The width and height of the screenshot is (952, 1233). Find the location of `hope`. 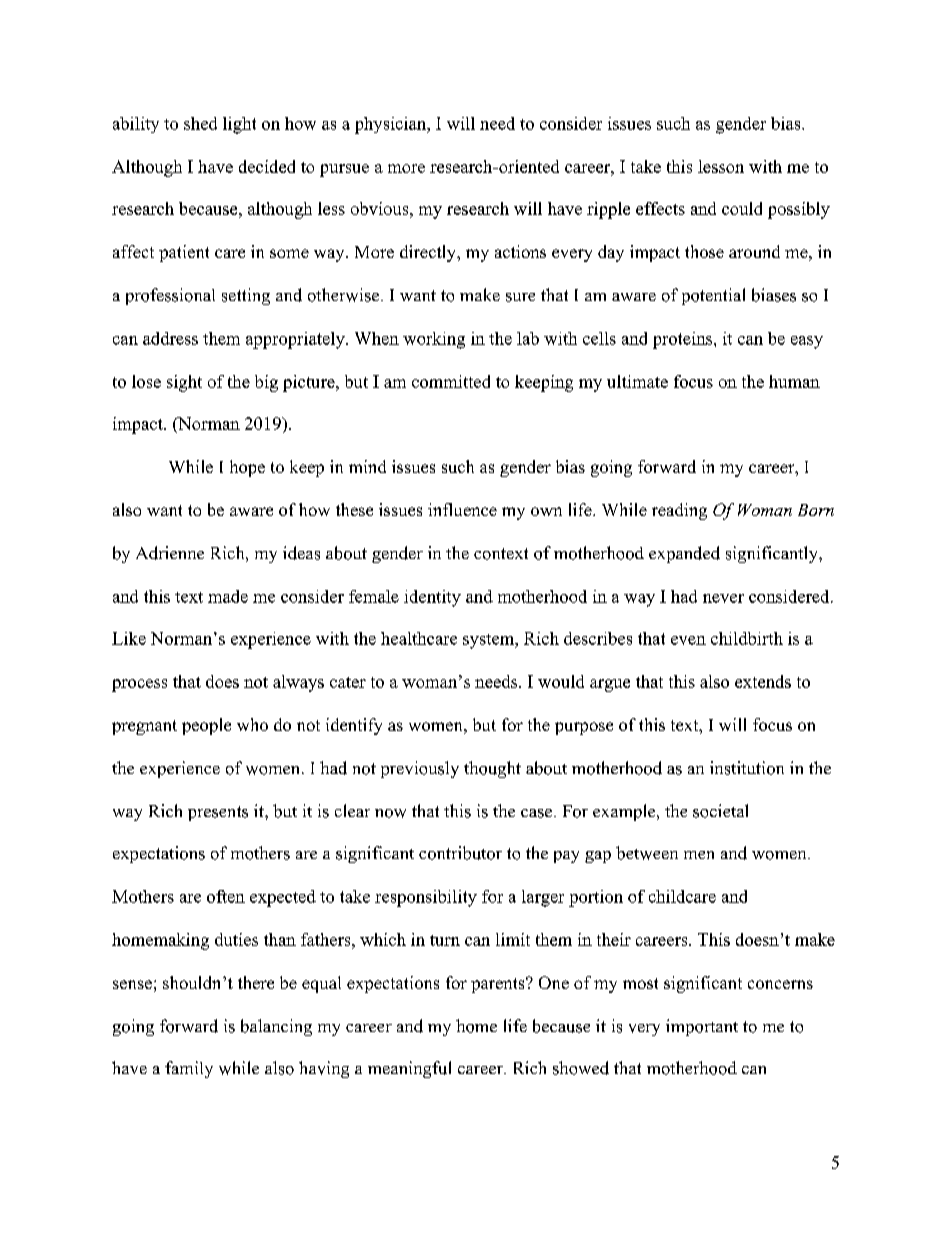

hope is located at coordinates (247, 468).
